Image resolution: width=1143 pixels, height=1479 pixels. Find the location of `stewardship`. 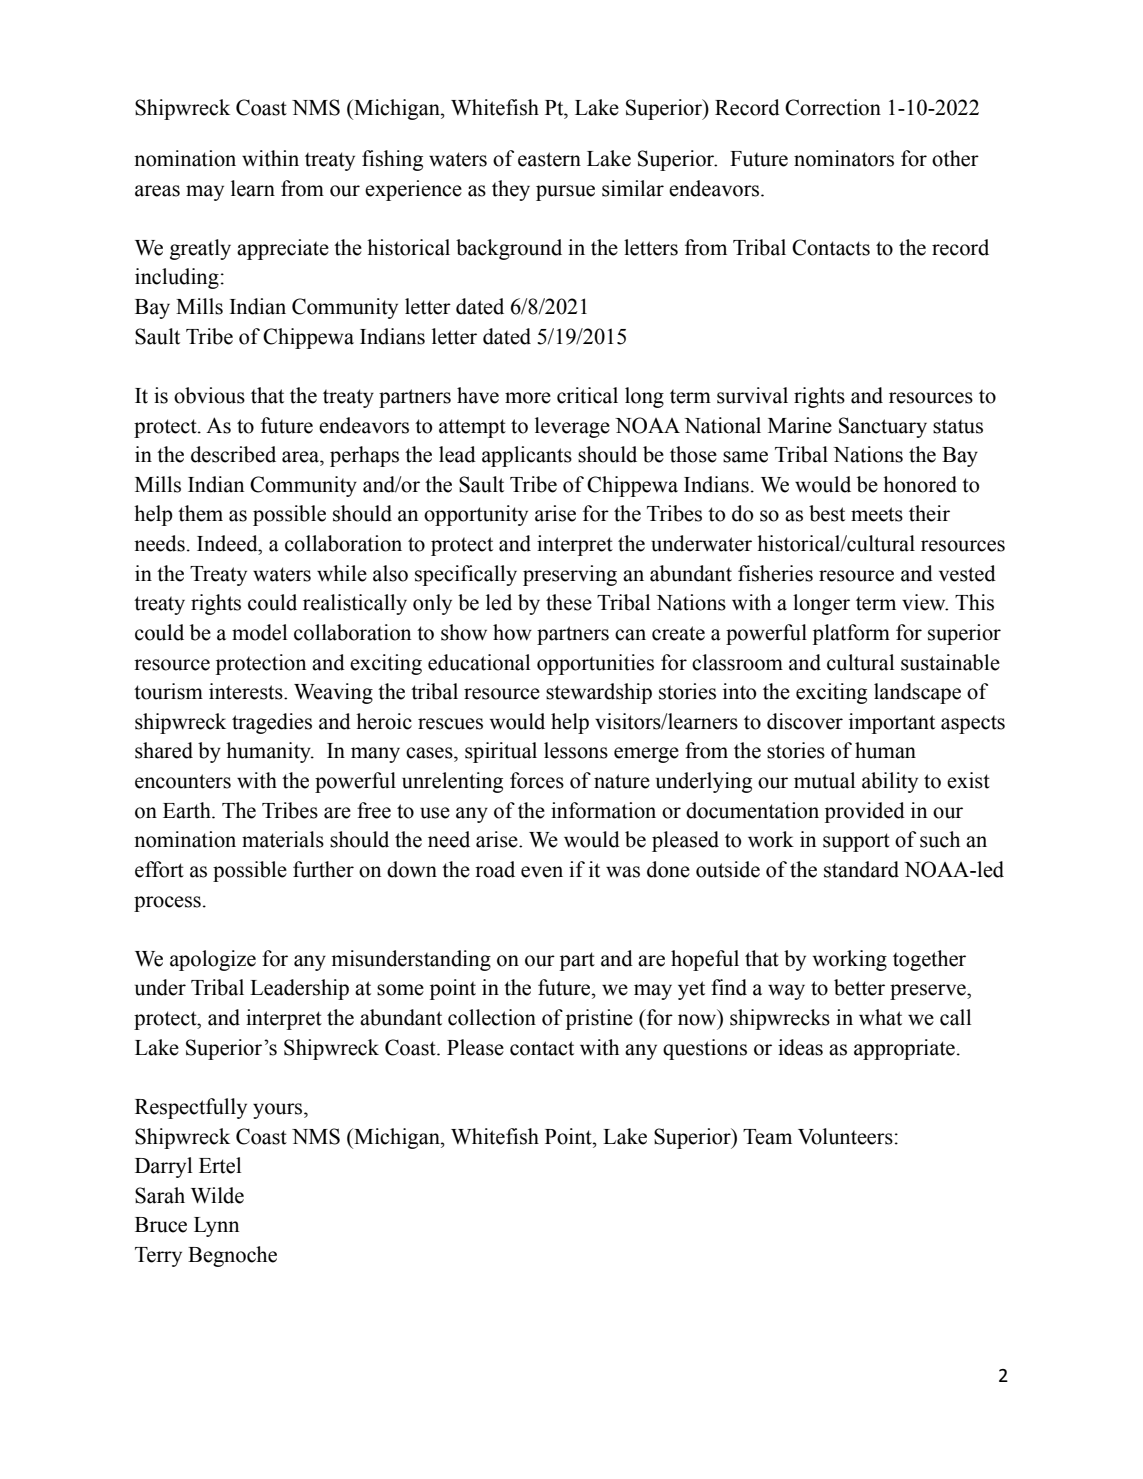

stewardship is located at coordinates (599, 693).
